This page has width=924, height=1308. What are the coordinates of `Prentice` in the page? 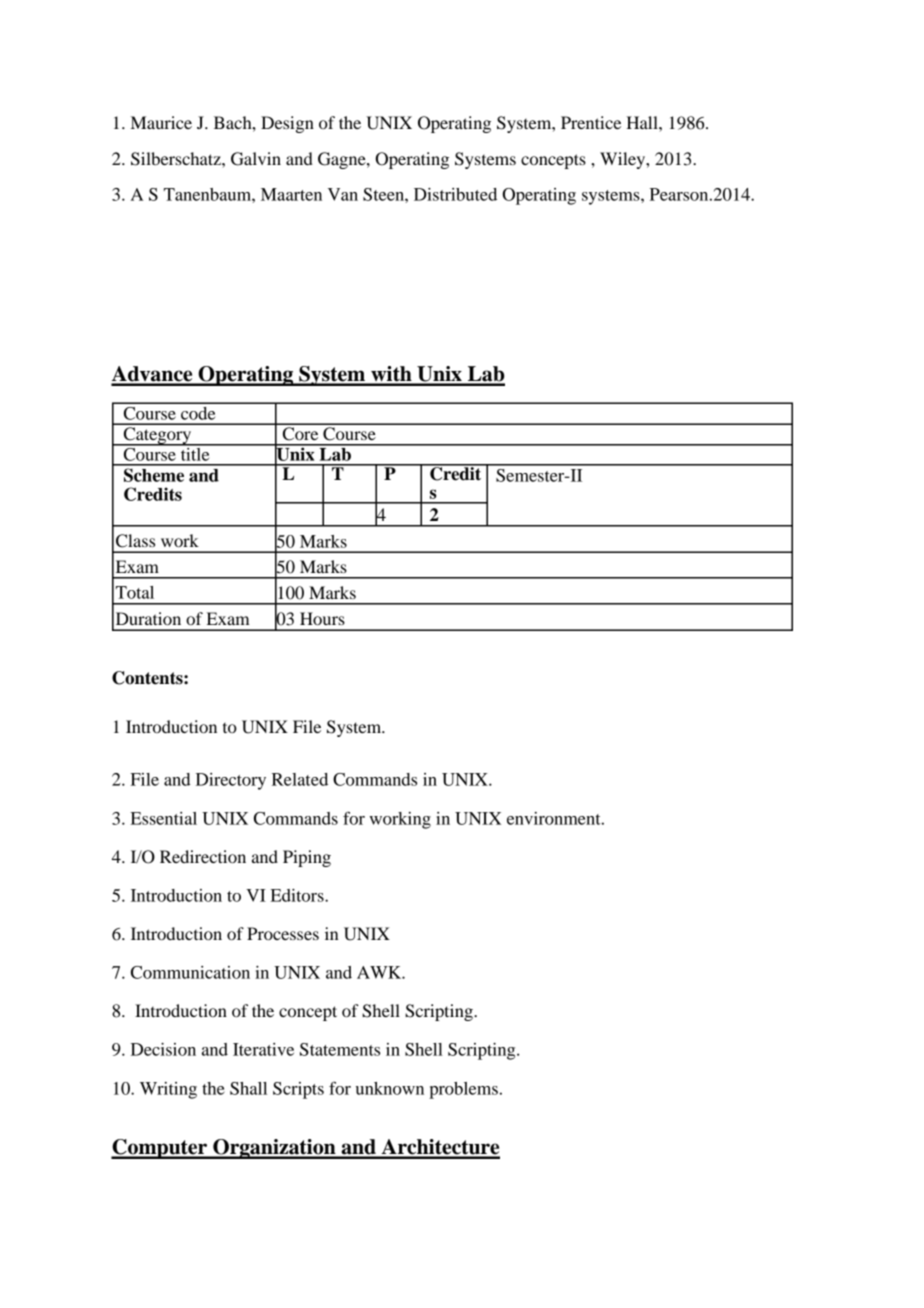 It's located at (591, 122).
